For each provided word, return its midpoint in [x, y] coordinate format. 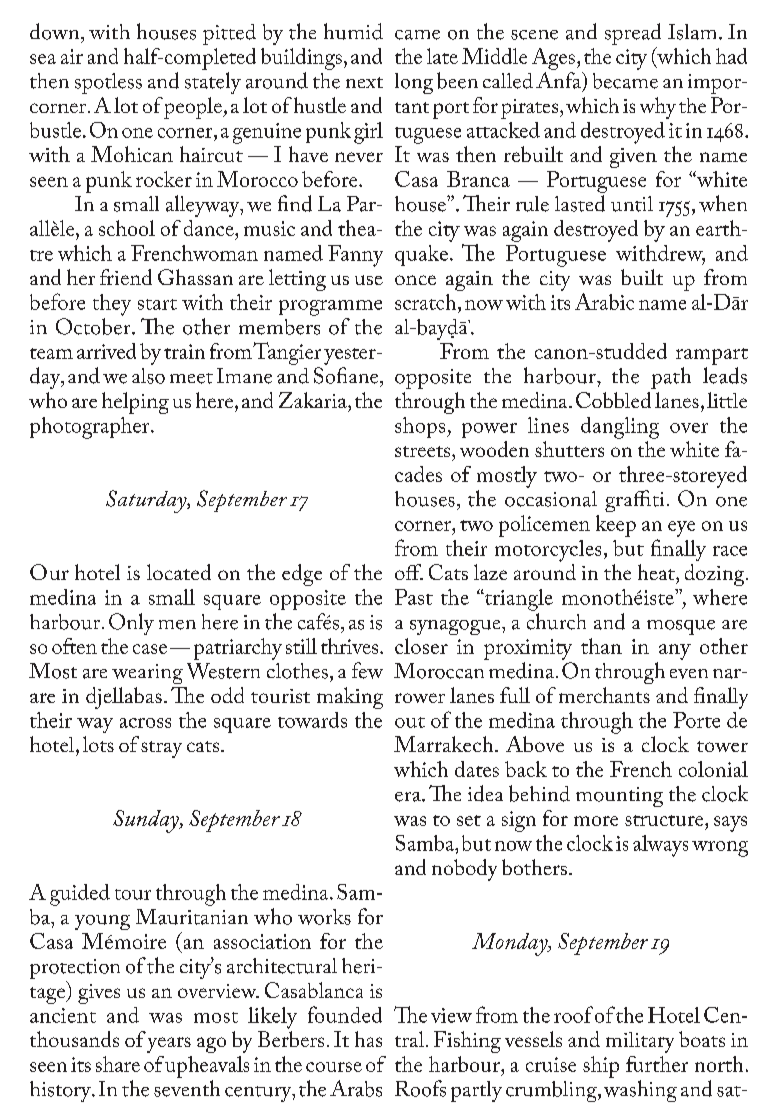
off [409, 572]
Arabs [356, 1088]
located [179, 572]
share [118, 1064]
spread [633, 34]
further [657, 1064]
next [364, 82]
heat [657, 572]
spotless [108, 83]
